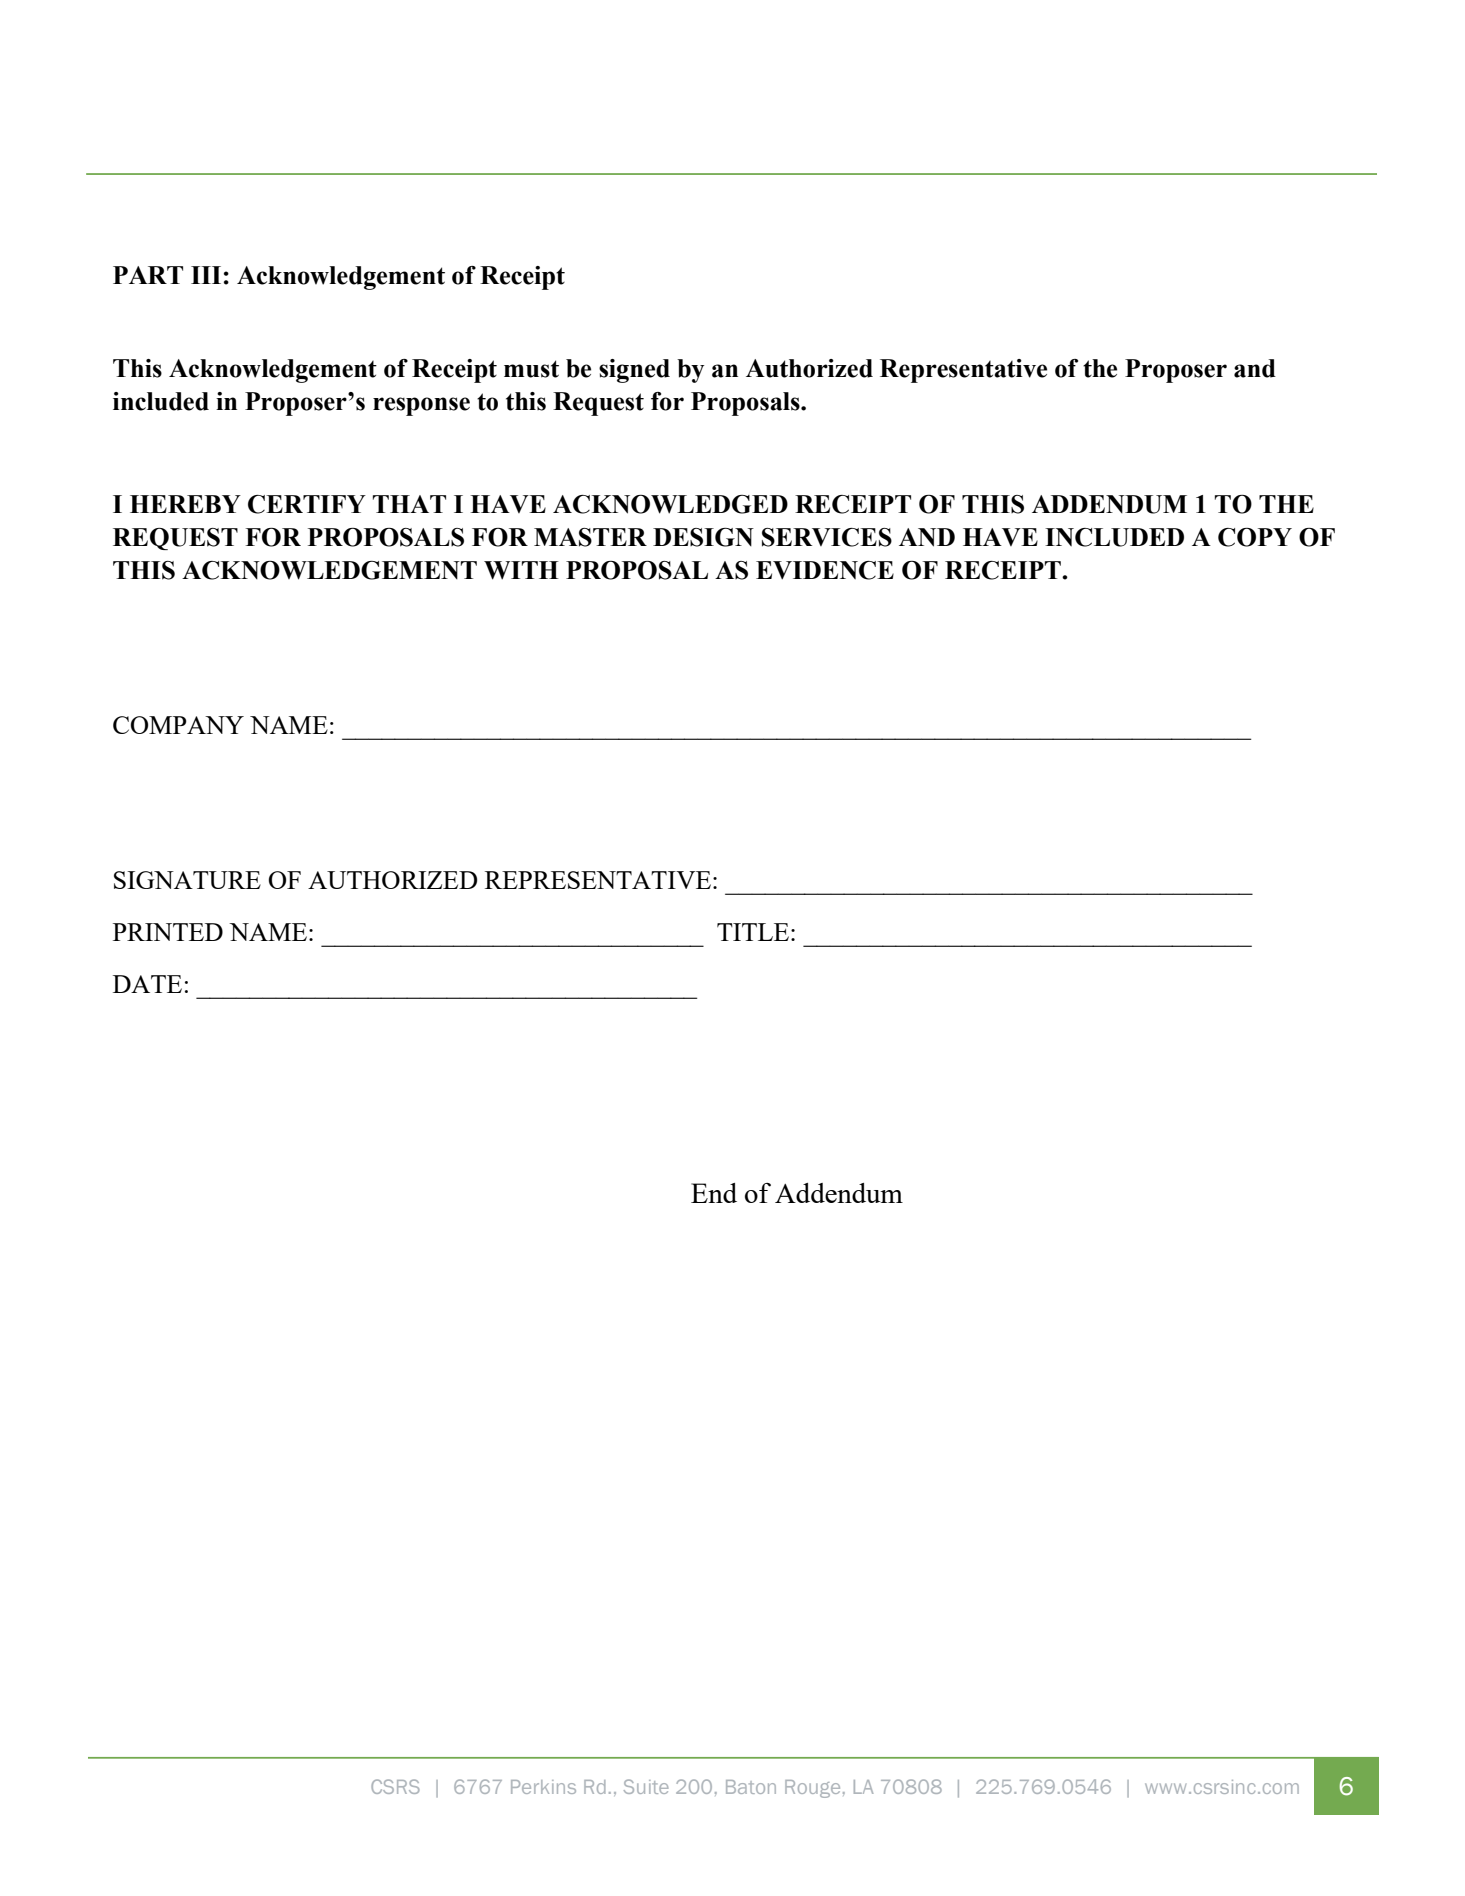  What do you see at coordinates (206, 275) in the screenshot?
I see `III` at bounding box center [206, 275].
